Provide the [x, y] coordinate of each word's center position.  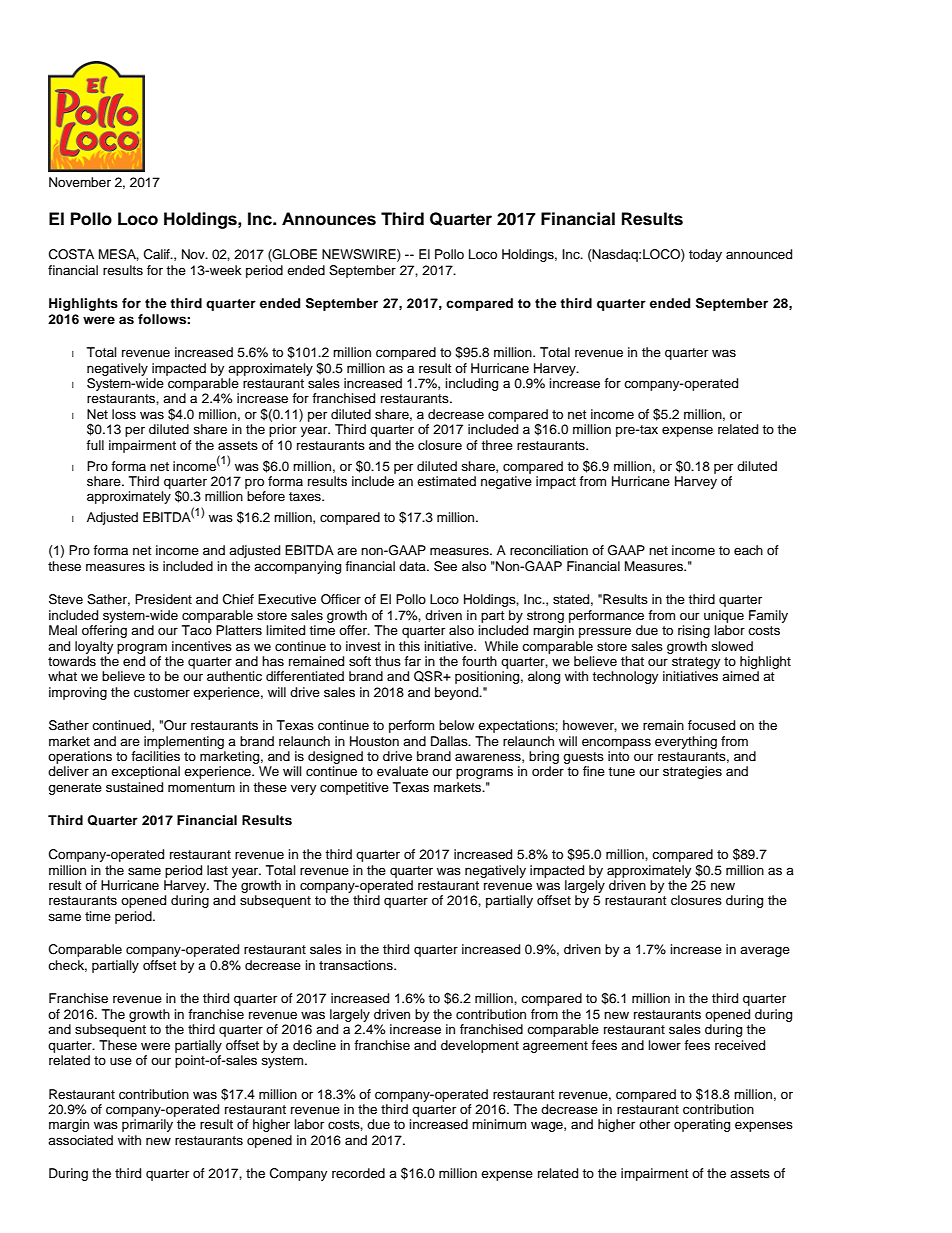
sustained [134, 787]
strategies [692, 772]
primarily [147, 1125]
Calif [158, 254]
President [163, 599]
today [705, 255]
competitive [354, 788]
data [413, 566]
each [748, 550]
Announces [329, 219]
